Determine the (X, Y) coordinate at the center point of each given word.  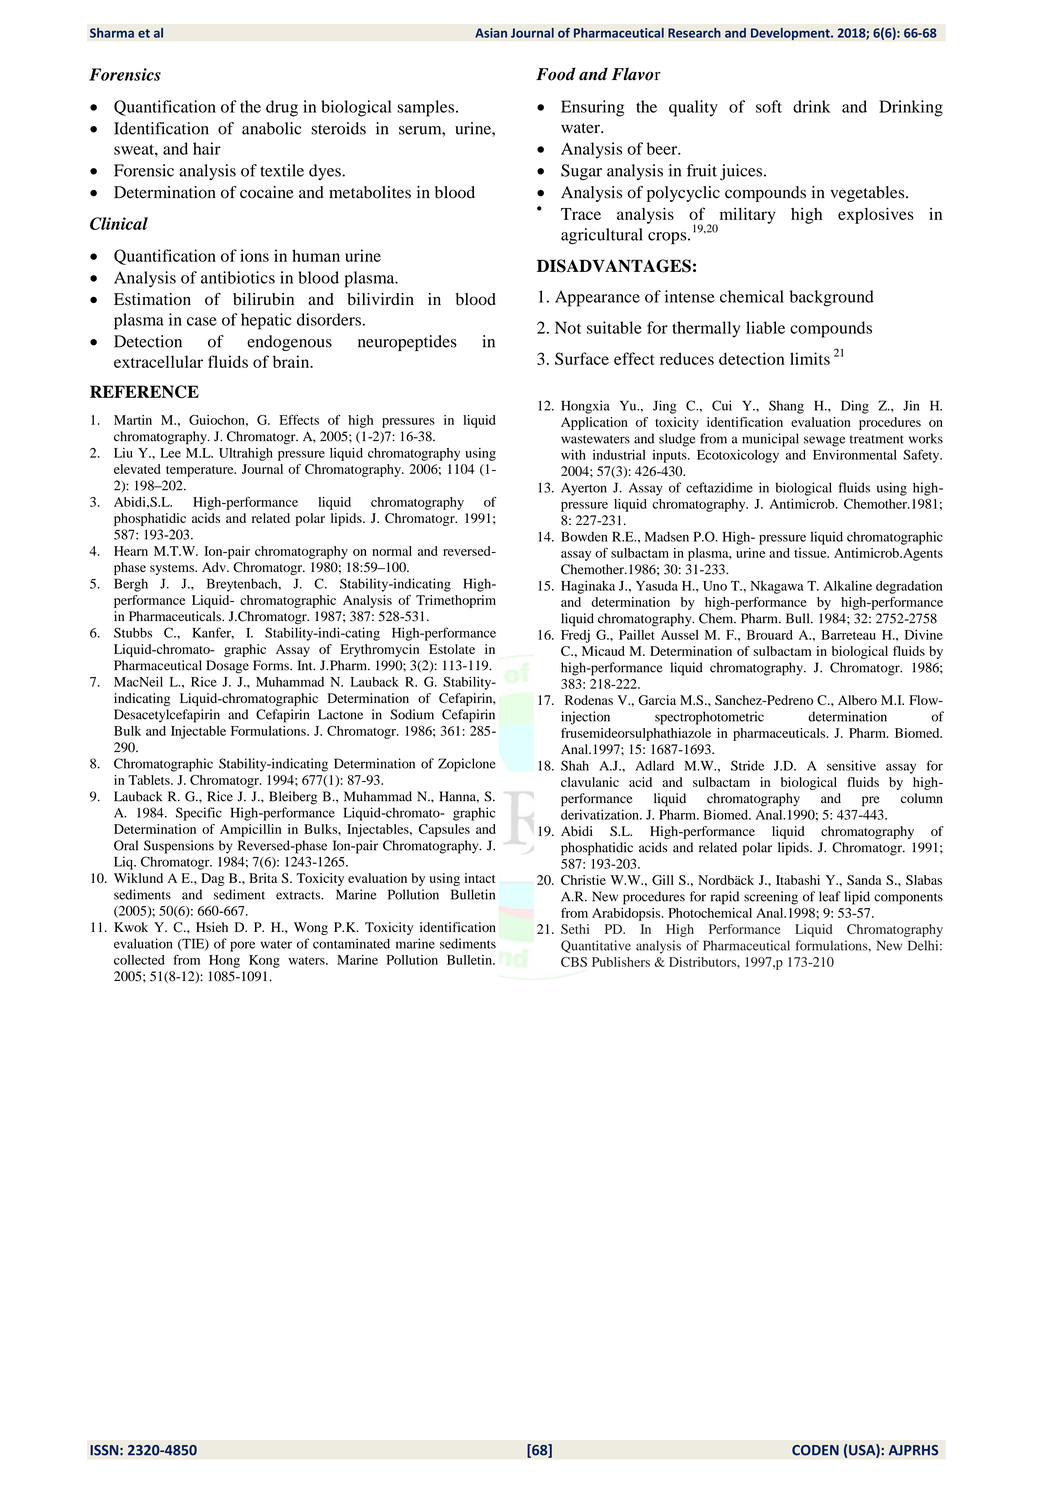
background (832, 298)
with (573, 454)
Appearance (597, 298)
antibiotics (238, 277)
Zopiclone (467, 765)
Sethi (575, 929)
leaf (830, 896)
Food (556, 74)
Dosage (227, 667)
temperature (201, 471)
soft (769, 106)
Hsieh (212, 927)
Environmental (855, 454)
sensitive (851, 765)
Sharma (112, 33)
